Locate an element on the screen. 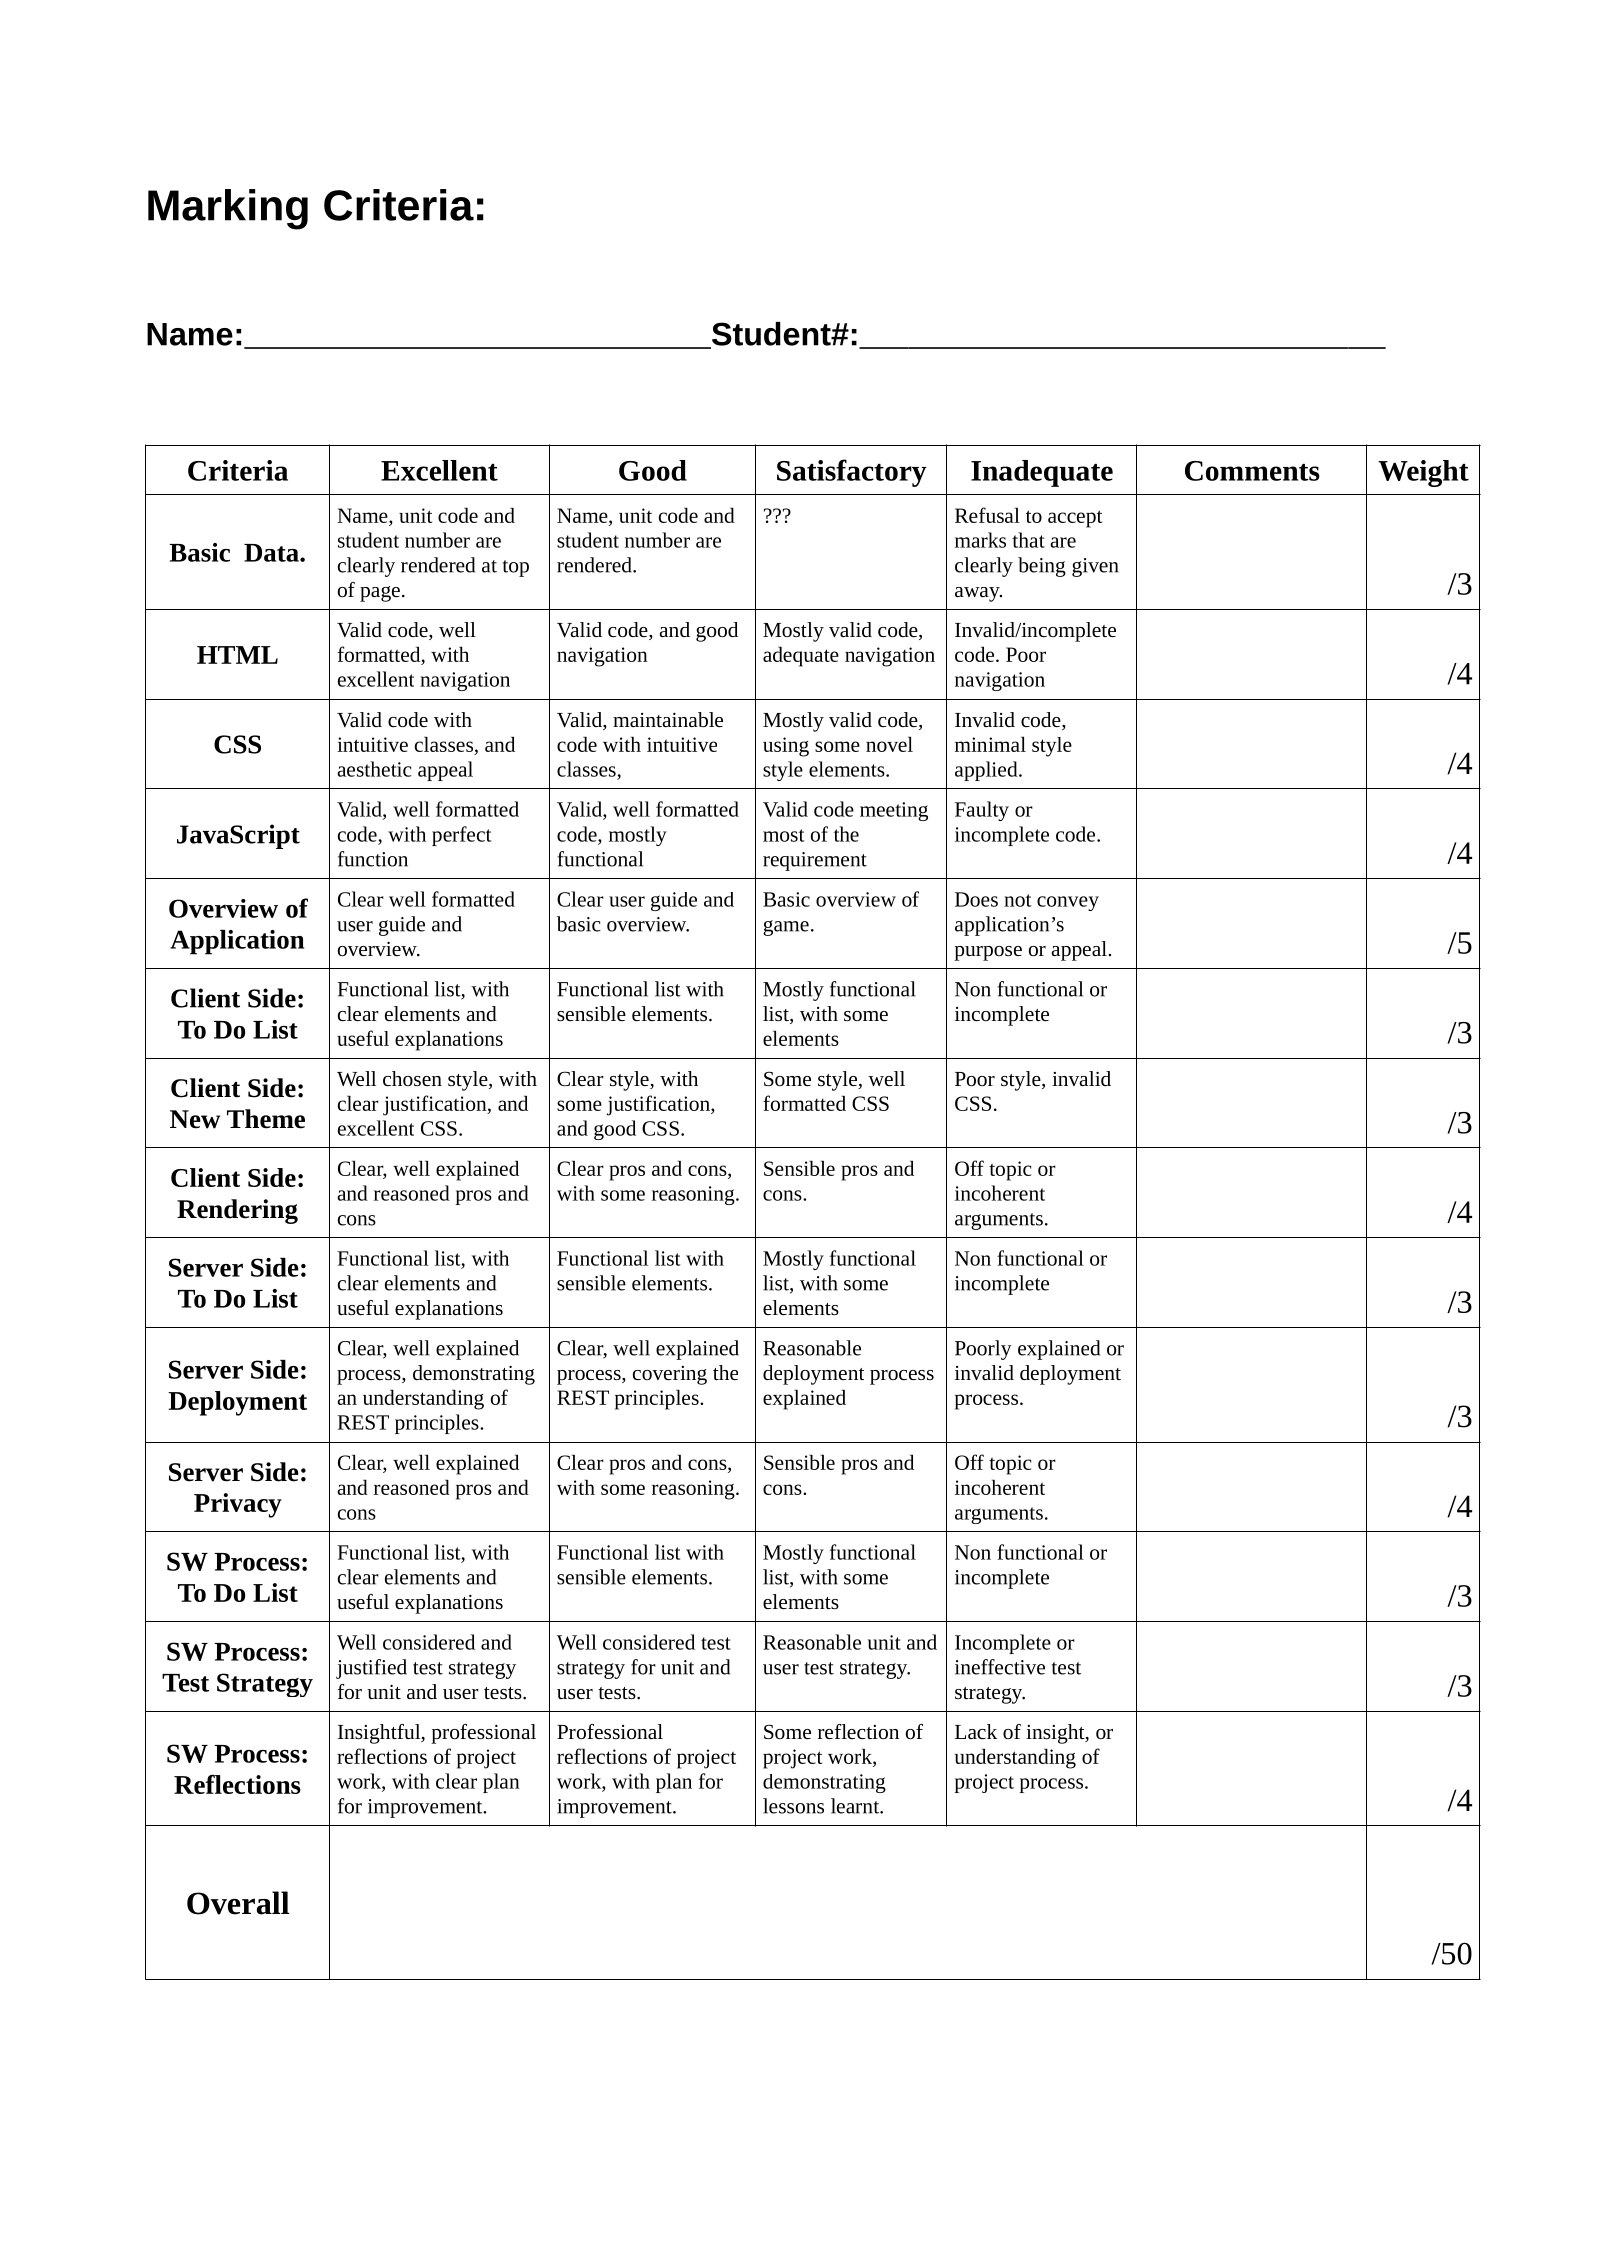 The image size is (1602, 2266). Satisfactory is located at coordinates (852, 473).
